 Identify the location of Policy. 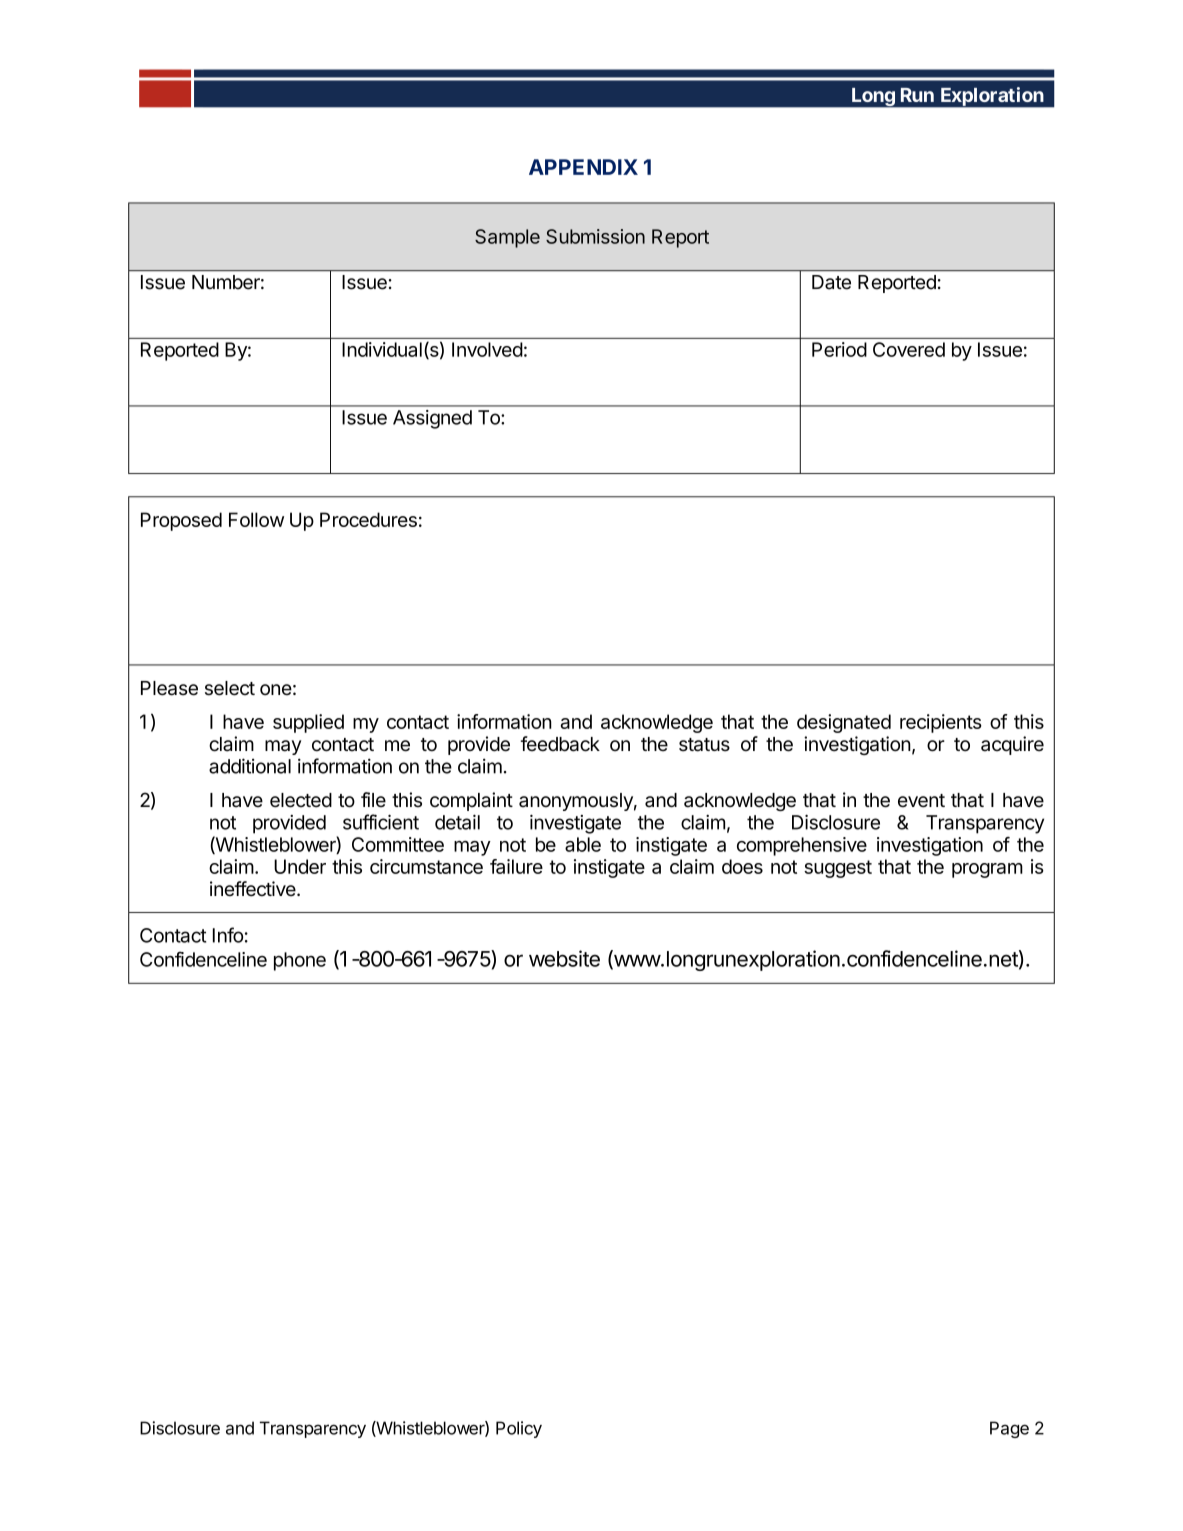
(519, 1429).
